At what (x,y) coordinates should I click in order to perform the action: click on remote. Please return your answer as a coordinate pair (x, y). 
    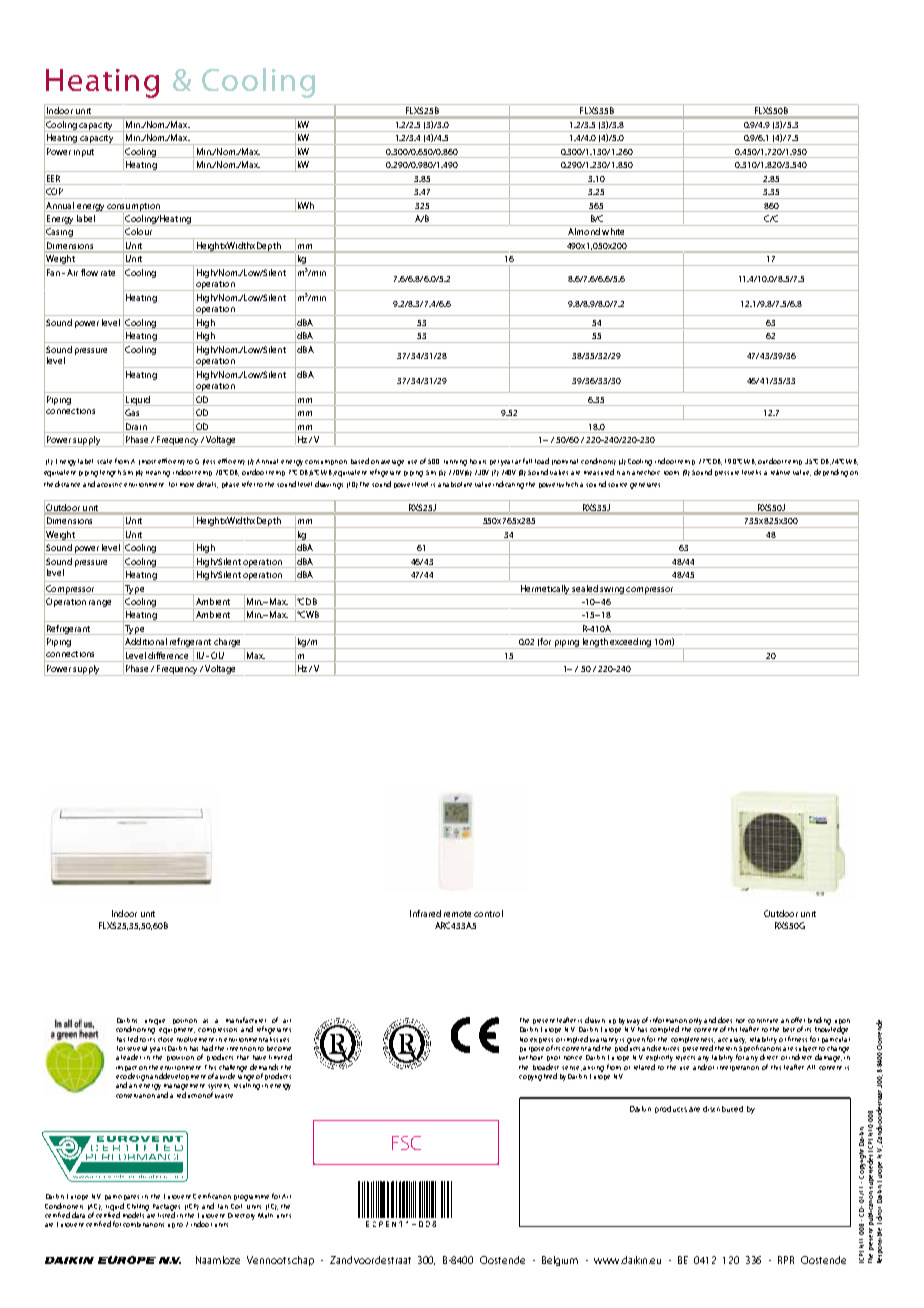
    Looking at the image, I should click on (457, 914).
